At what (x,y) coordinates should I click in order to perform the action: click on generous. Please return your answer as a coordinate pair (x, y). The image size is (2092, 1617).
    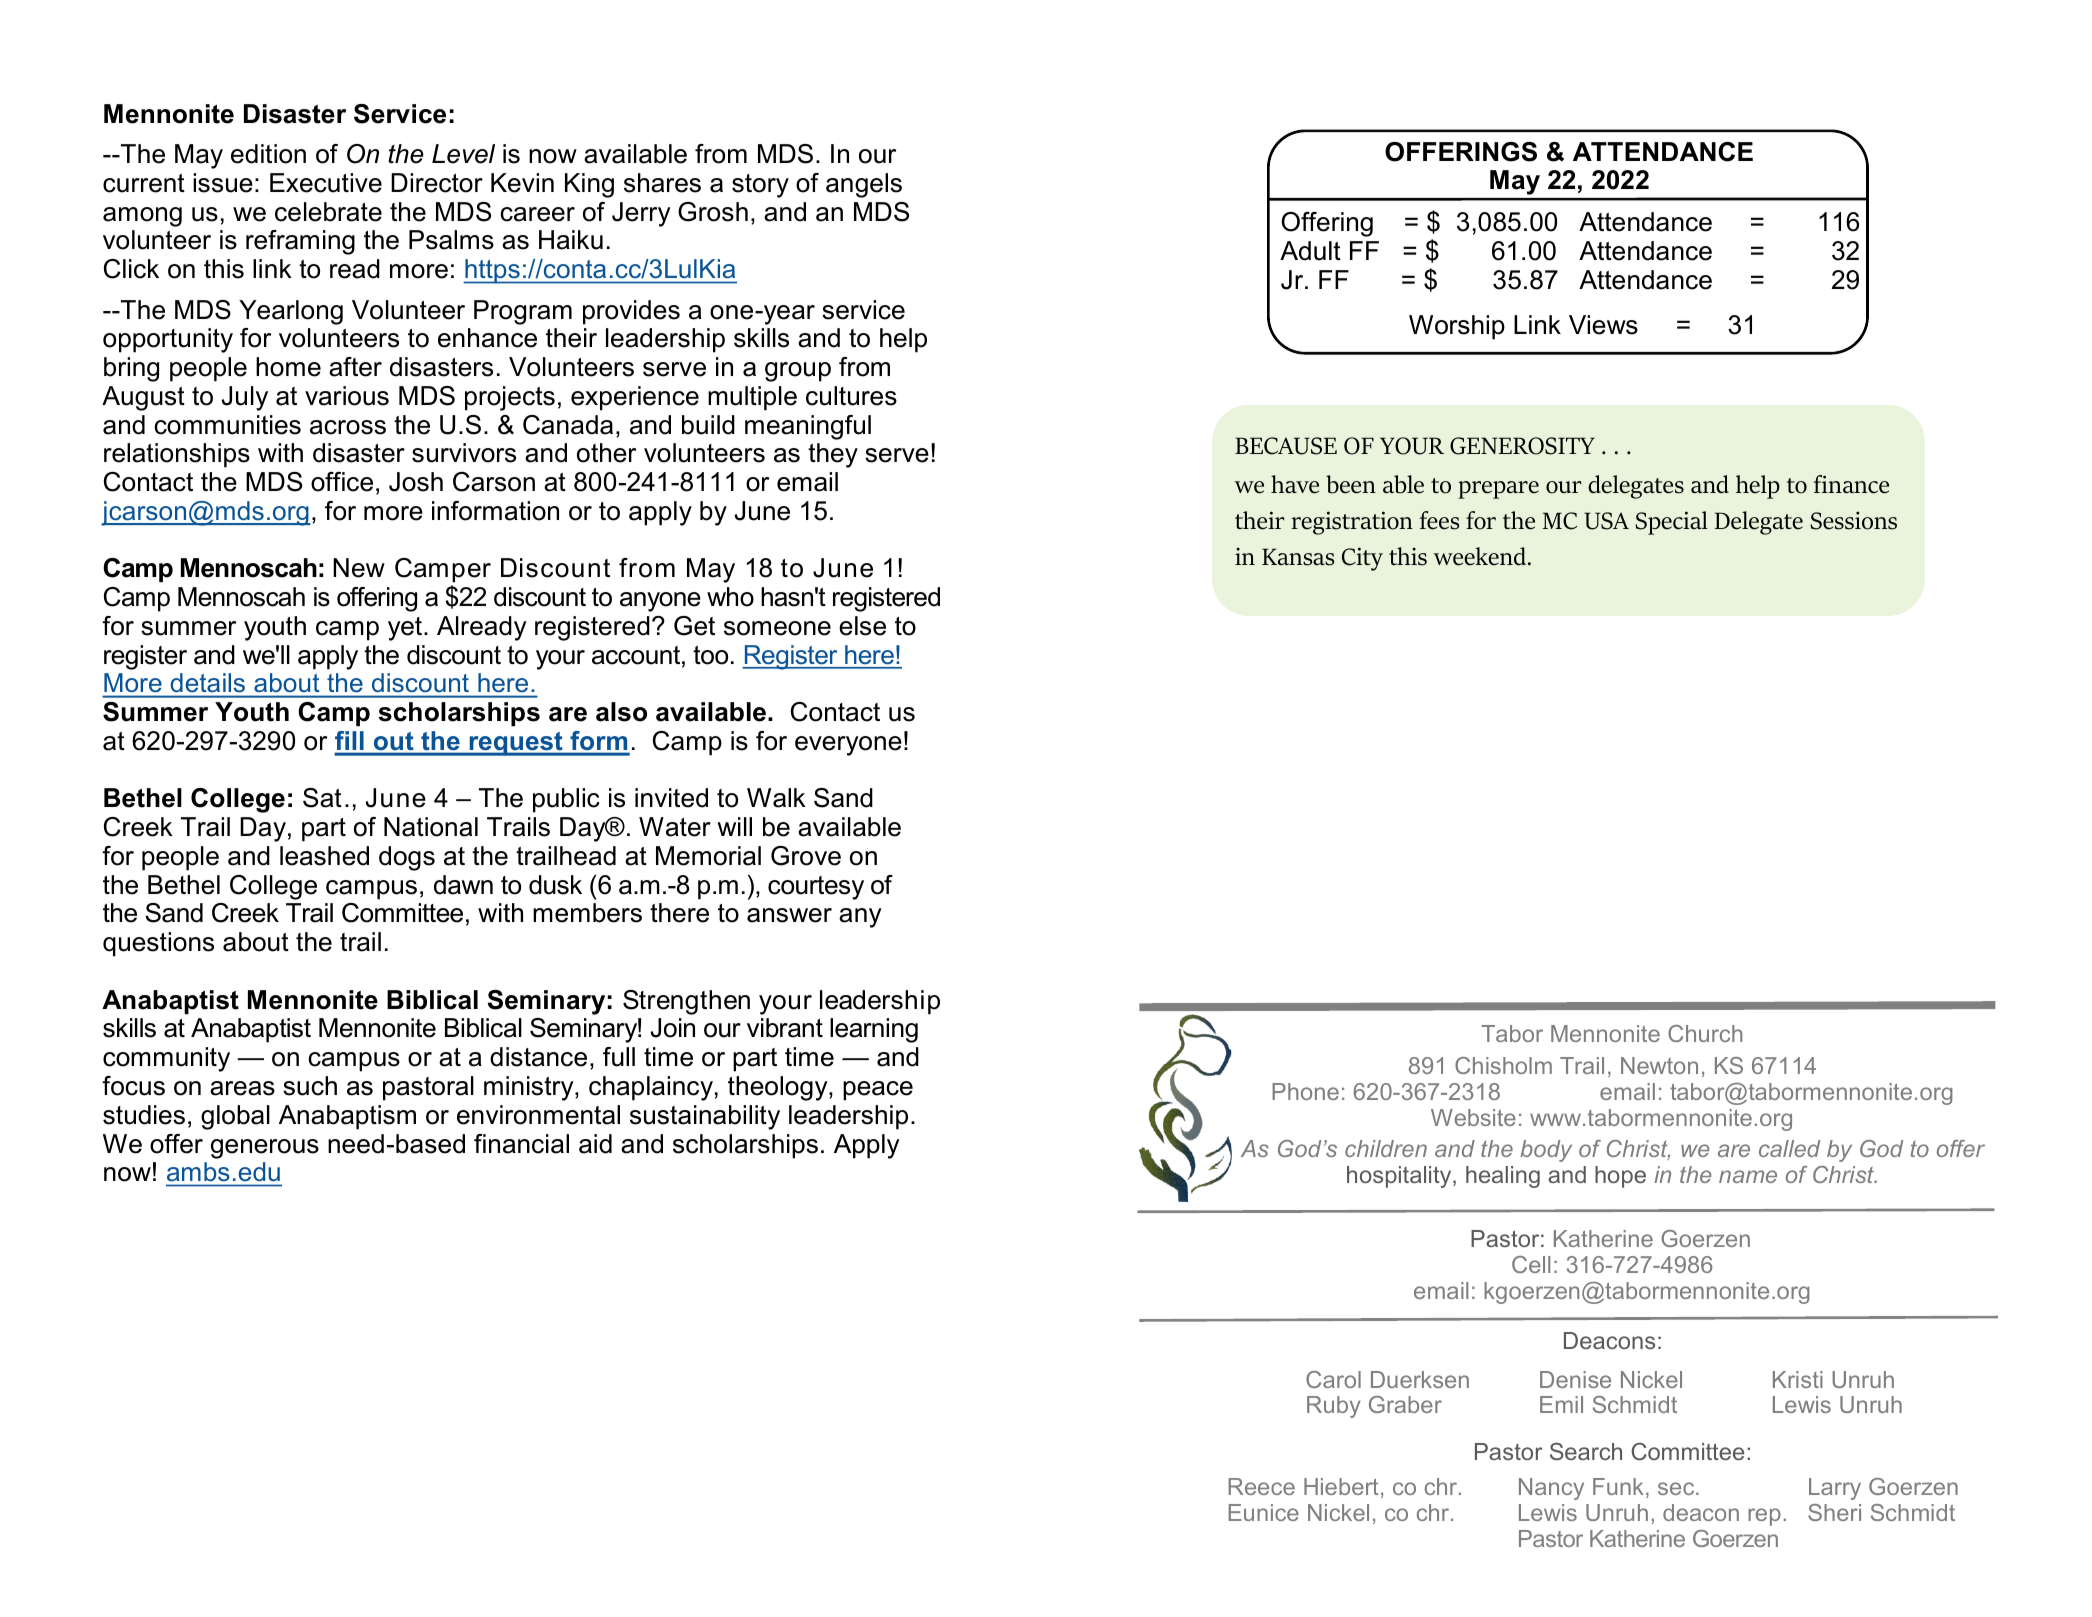
    Looking at the image, I should click on (265, 1149).
